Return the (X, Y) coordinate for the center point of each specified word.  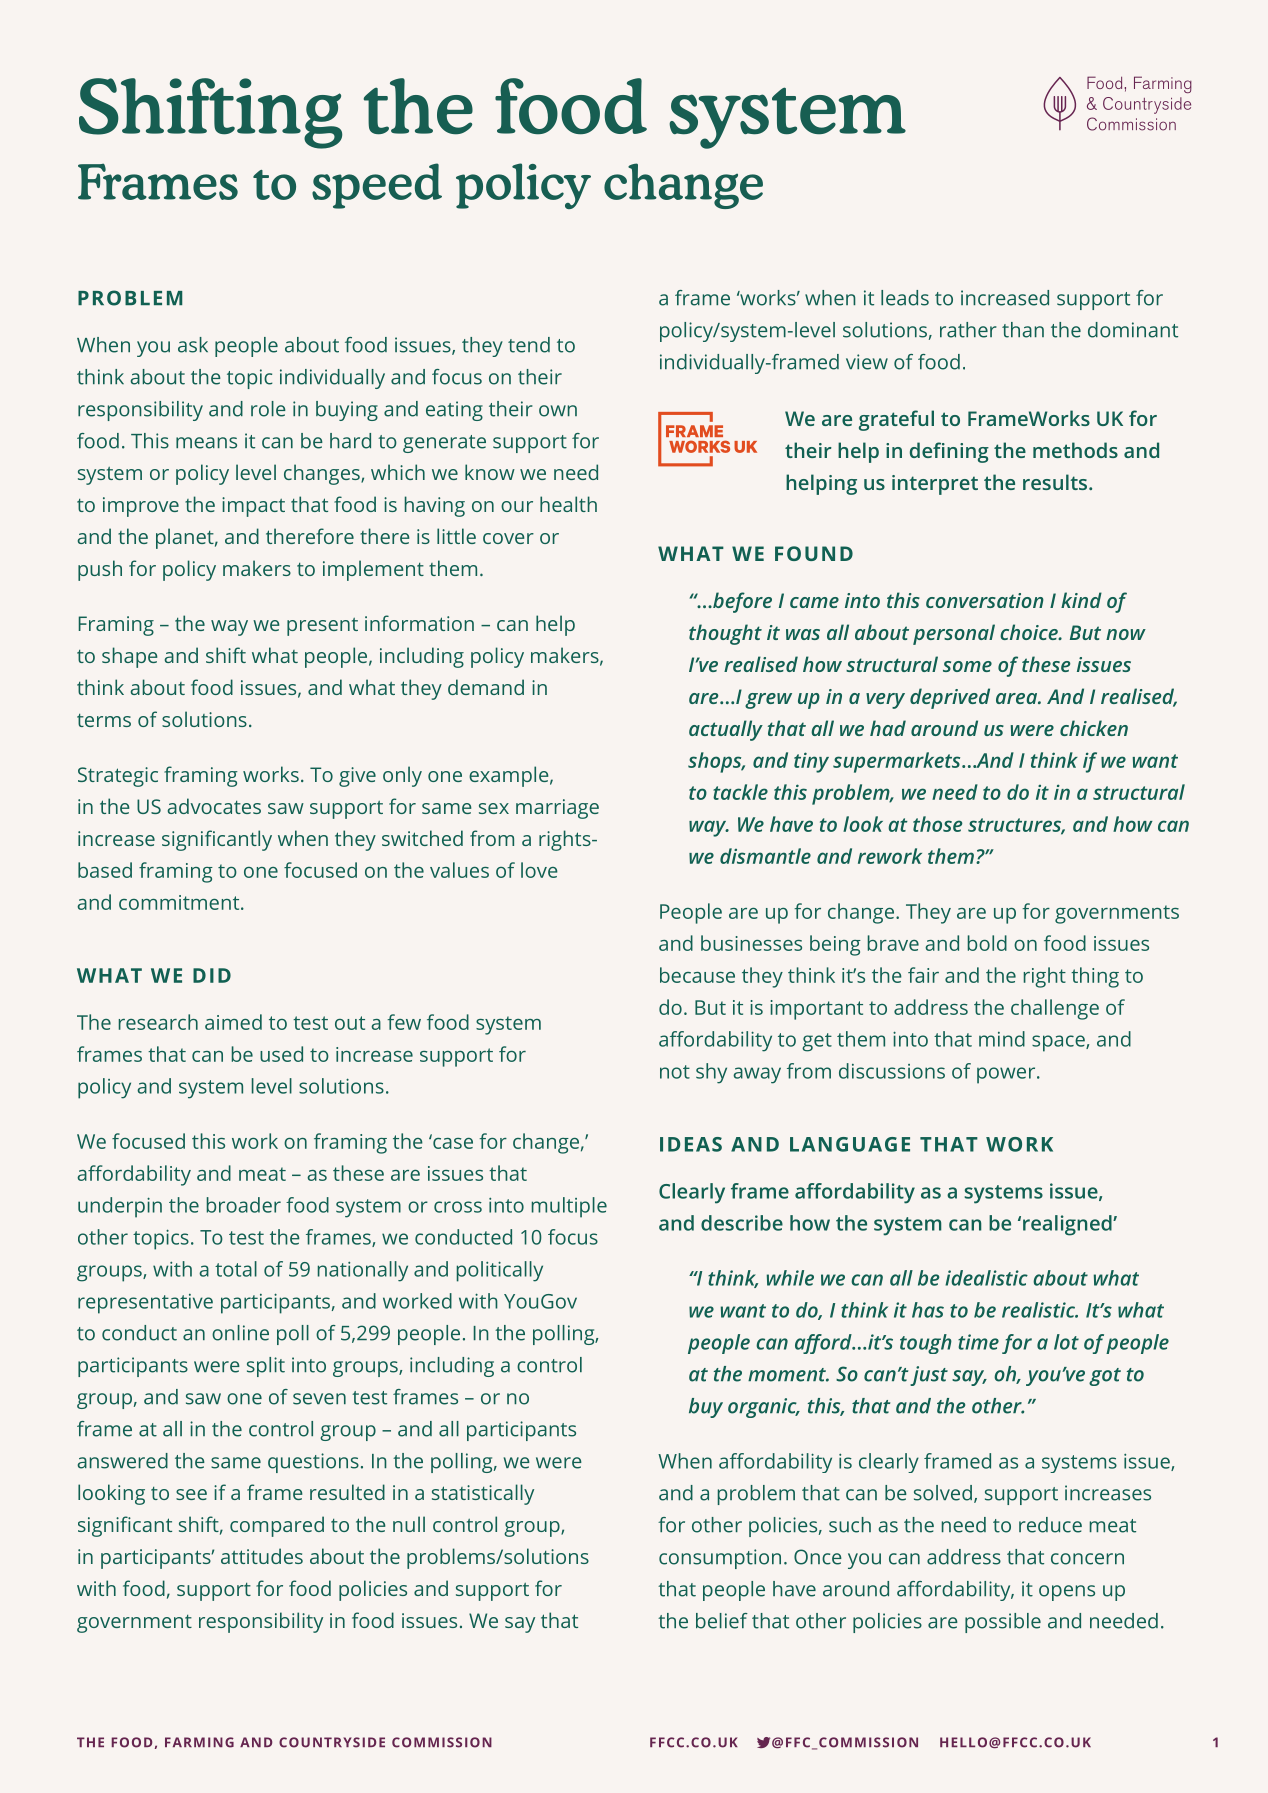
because (697, 975)
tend (529, 345)
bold (987, 943)
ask (193, 345)
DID (212, 975)
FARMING (199, 1742)
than (1023, 330)
